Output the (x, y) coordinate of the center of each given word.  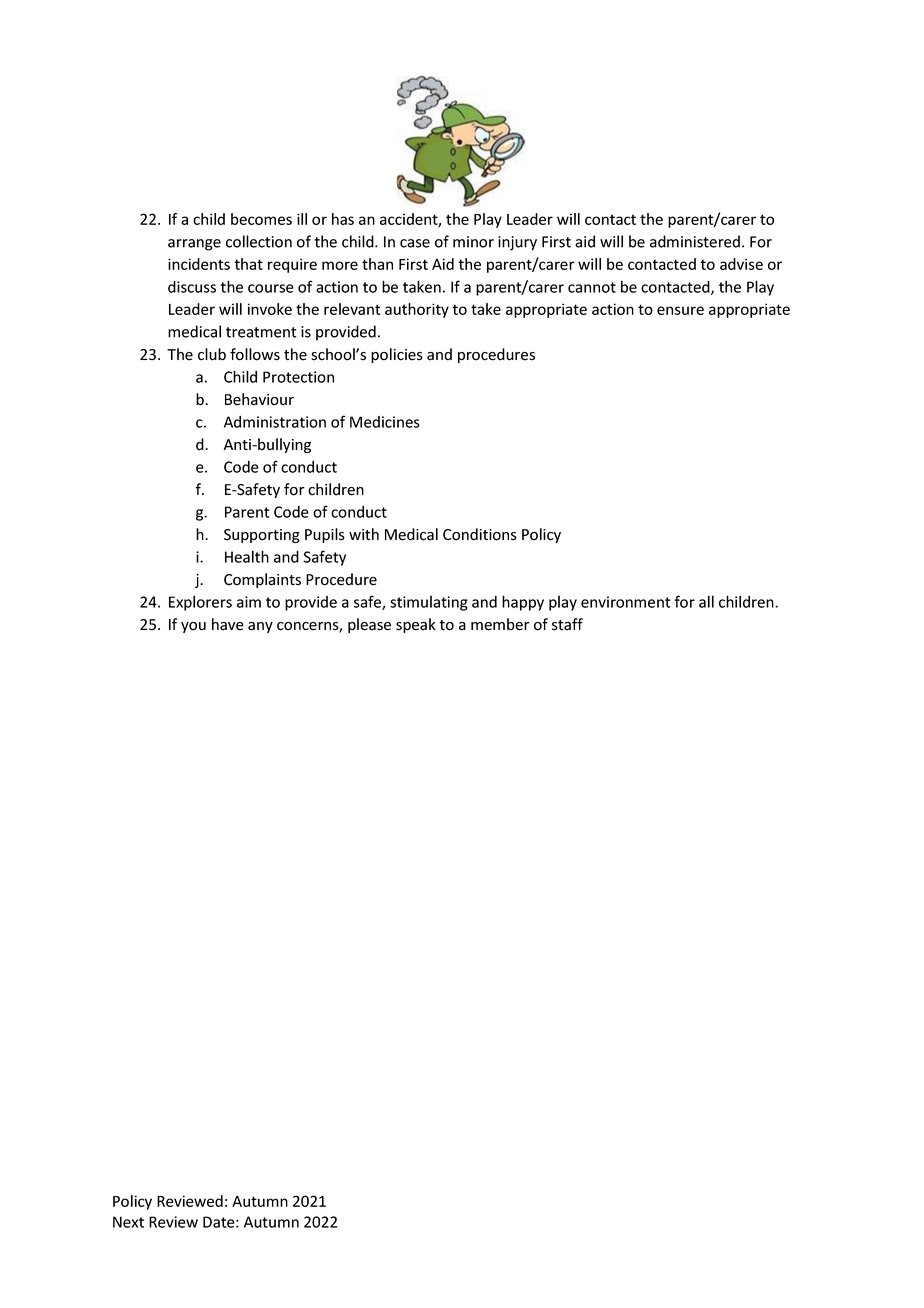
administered (695, 241)
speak (416, 625)
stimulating (429, 603)
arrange (194, 245)
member (500, 624)
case (415, 243)
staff (567, 624)
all (706, 601)
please (369, 625)
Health (247, 556)
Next (128, 1222)
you (193, 627)
